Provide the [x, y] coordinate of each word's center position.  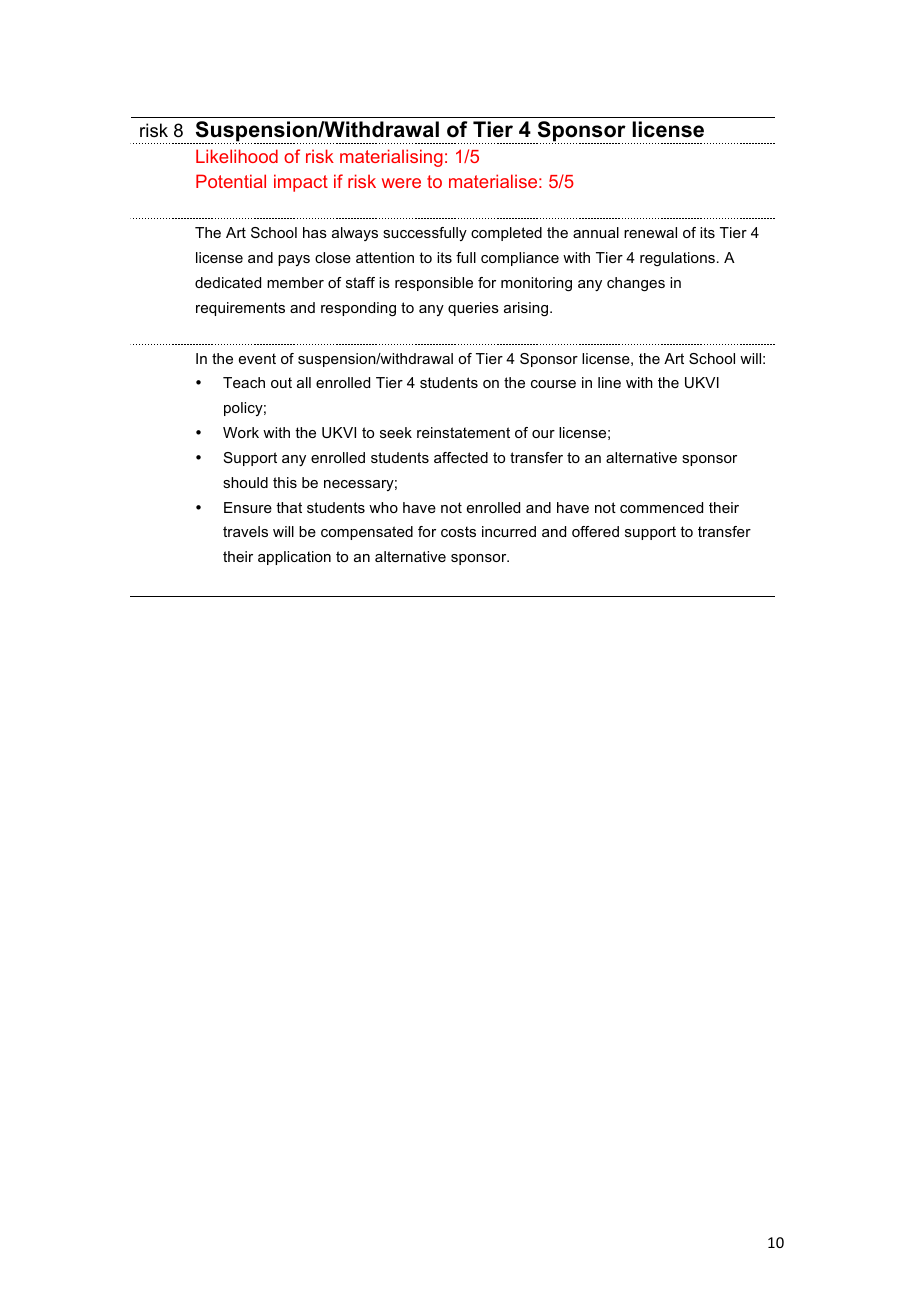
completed [506, 234]
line [609, 382]
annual [596, 232]
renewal [650, 232]
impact [301, 183]
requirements [240, 309]
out [281, 382]
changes [636, 284]
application [294, 558]
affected [461, 457]
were [401, 183]
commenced [661, 507]
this [285, 482]
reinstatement [463, 432]
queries [473, 309]
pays [294, 260]
